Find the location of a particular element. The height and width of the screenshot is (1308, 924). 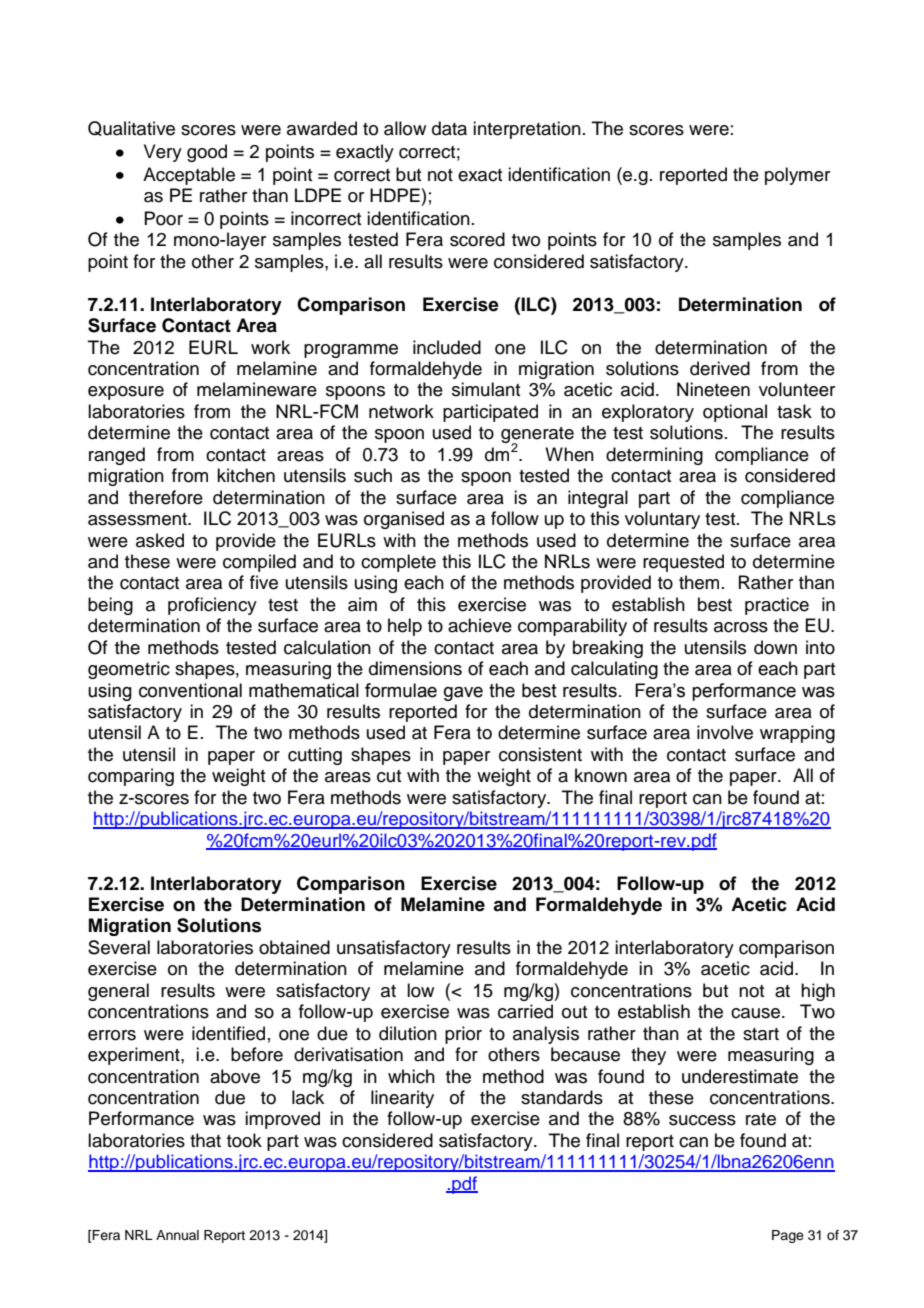

involve is located at coordinates (725, 732).
